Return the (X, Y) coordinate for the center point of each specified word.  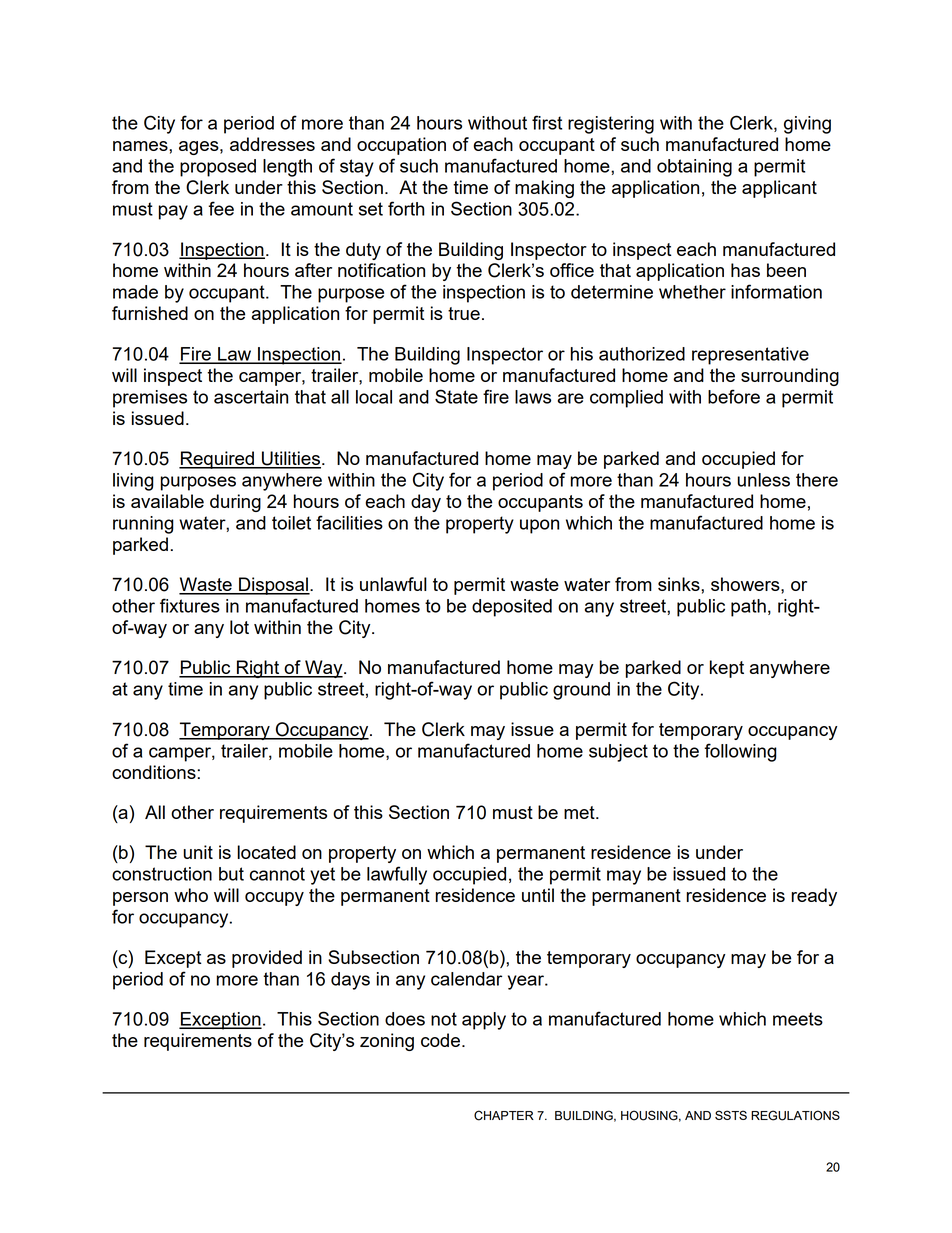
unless (763, 480)
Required (217, 460)
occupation (401, 146)
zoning (387, 1042)
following (740, 752)
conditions (155, 772)
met (580, 812)
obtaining (694, 168)
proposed (218, 168)
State (456, 396)
